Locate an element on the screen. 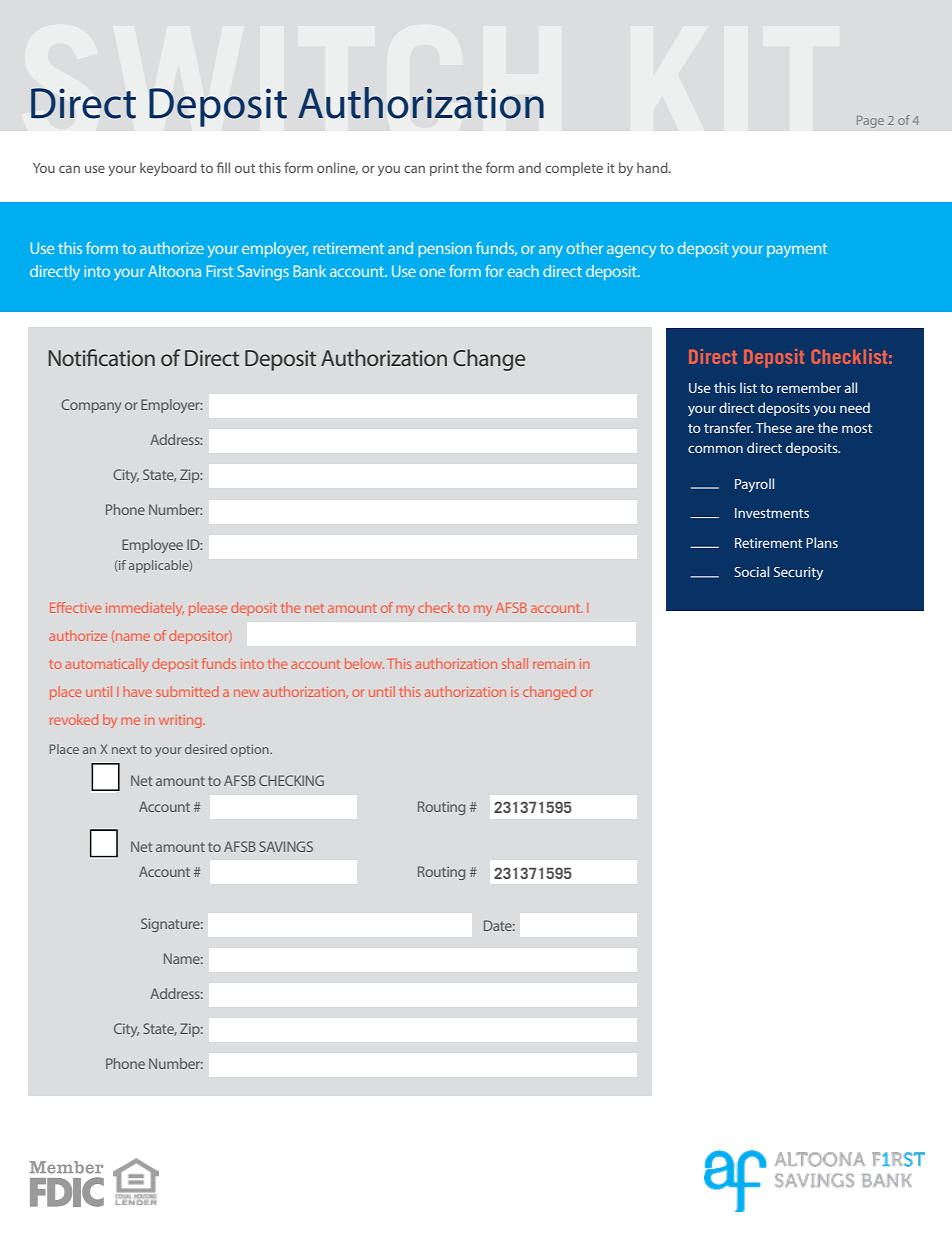 The height and width of the screenshot is (1233, 952). Employee is located at coordinates (152, 546).
